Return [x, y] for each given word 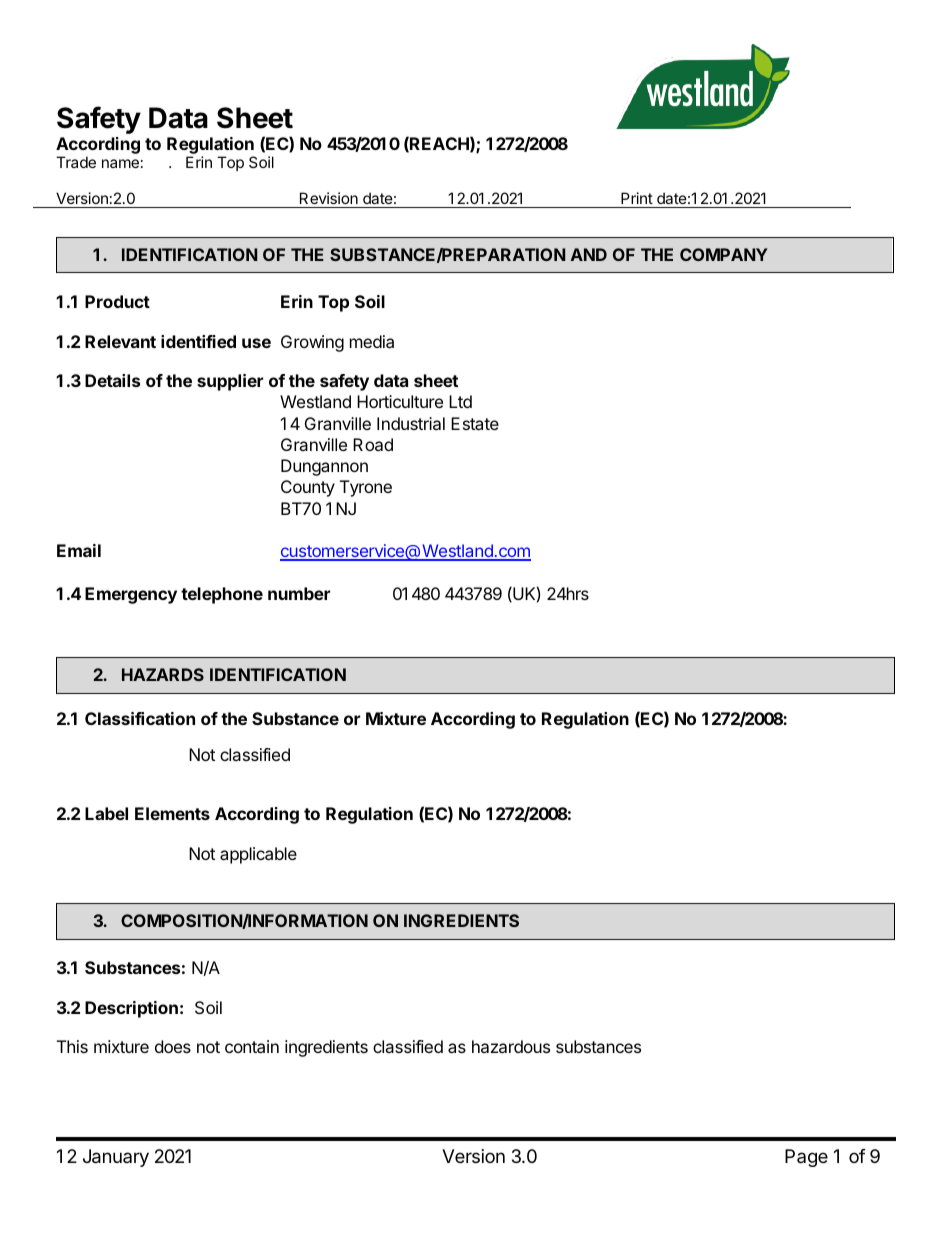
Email [79, 550]
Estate [475, 423]
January [116, 1158]
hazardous [511, 1046]
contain [252, 1046]
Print [637, 198]
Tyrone [366, 488]
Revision [329, 198]
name [120, 163]
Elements [172, 813]
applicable [258, 855]
